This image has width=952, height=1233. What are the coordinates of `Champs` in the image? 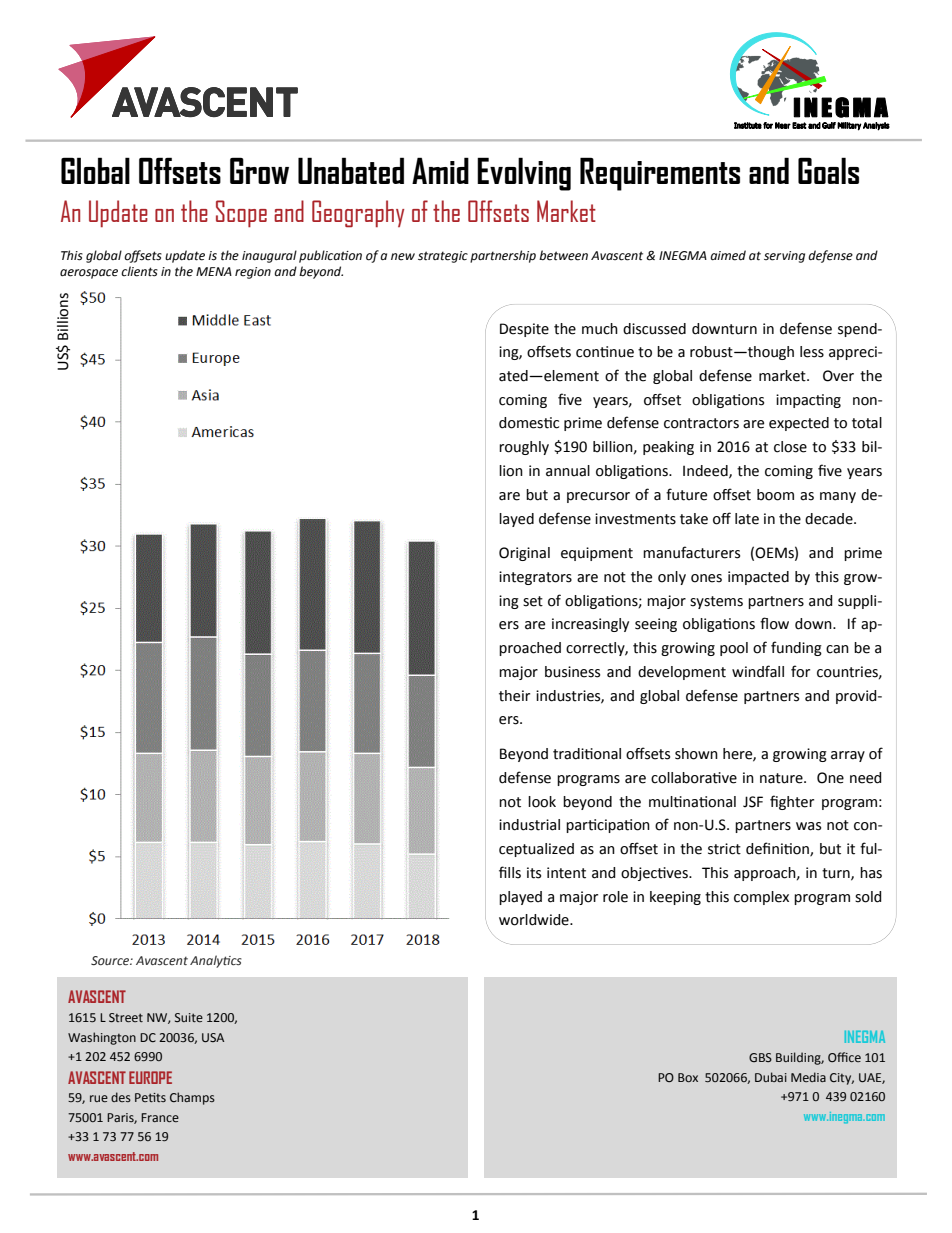 It's located at (192, 1098).
